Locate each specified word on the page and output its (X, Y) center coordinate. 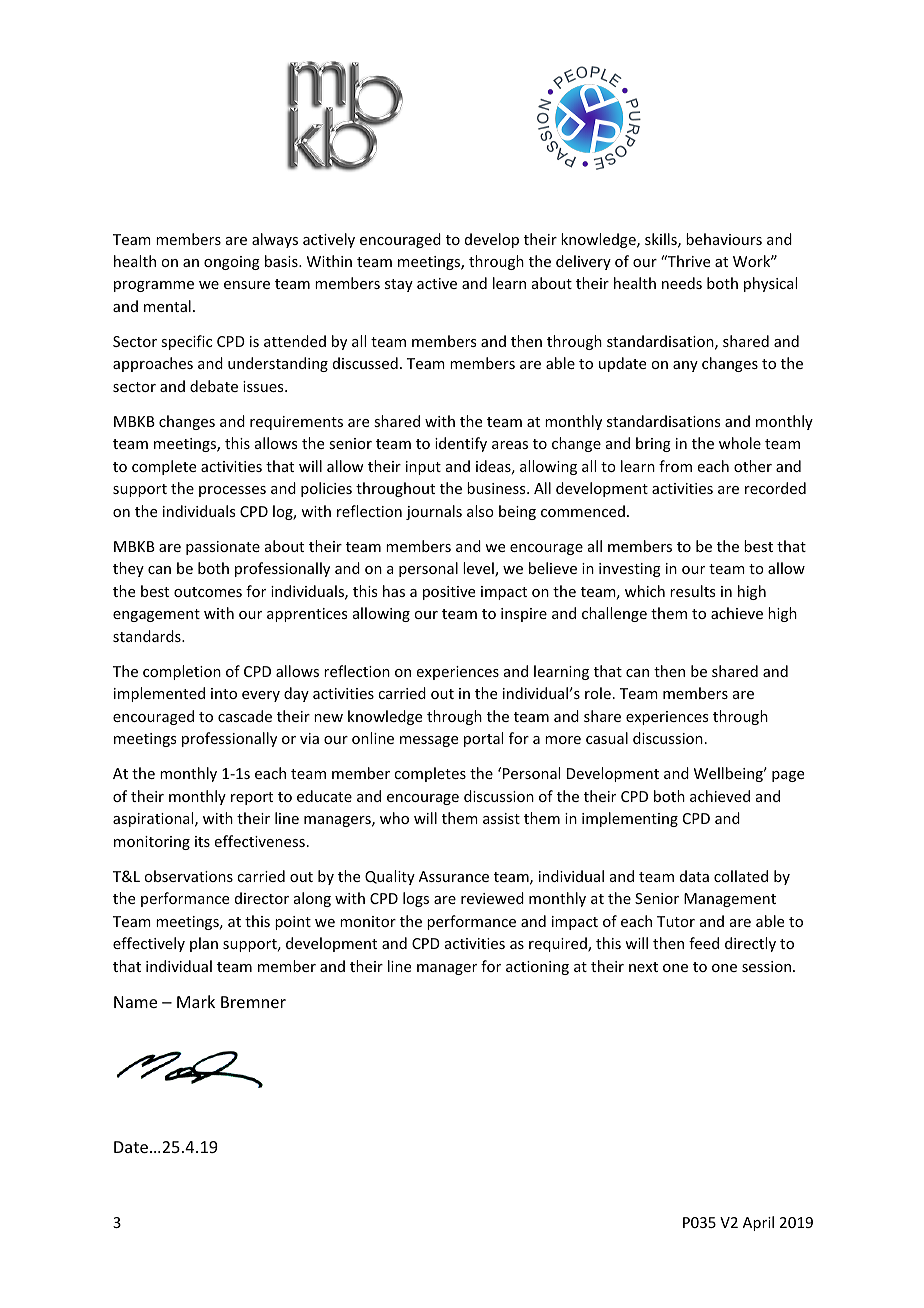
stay (399, 285)
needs (682, 283)
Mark (196, 1001)
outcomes (208, 592)
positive (449, 593)
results (692, 591)
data (694, 876)
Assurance (454, 876)
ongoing (232, 263)
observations (188, 876)
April (758, 1223)
